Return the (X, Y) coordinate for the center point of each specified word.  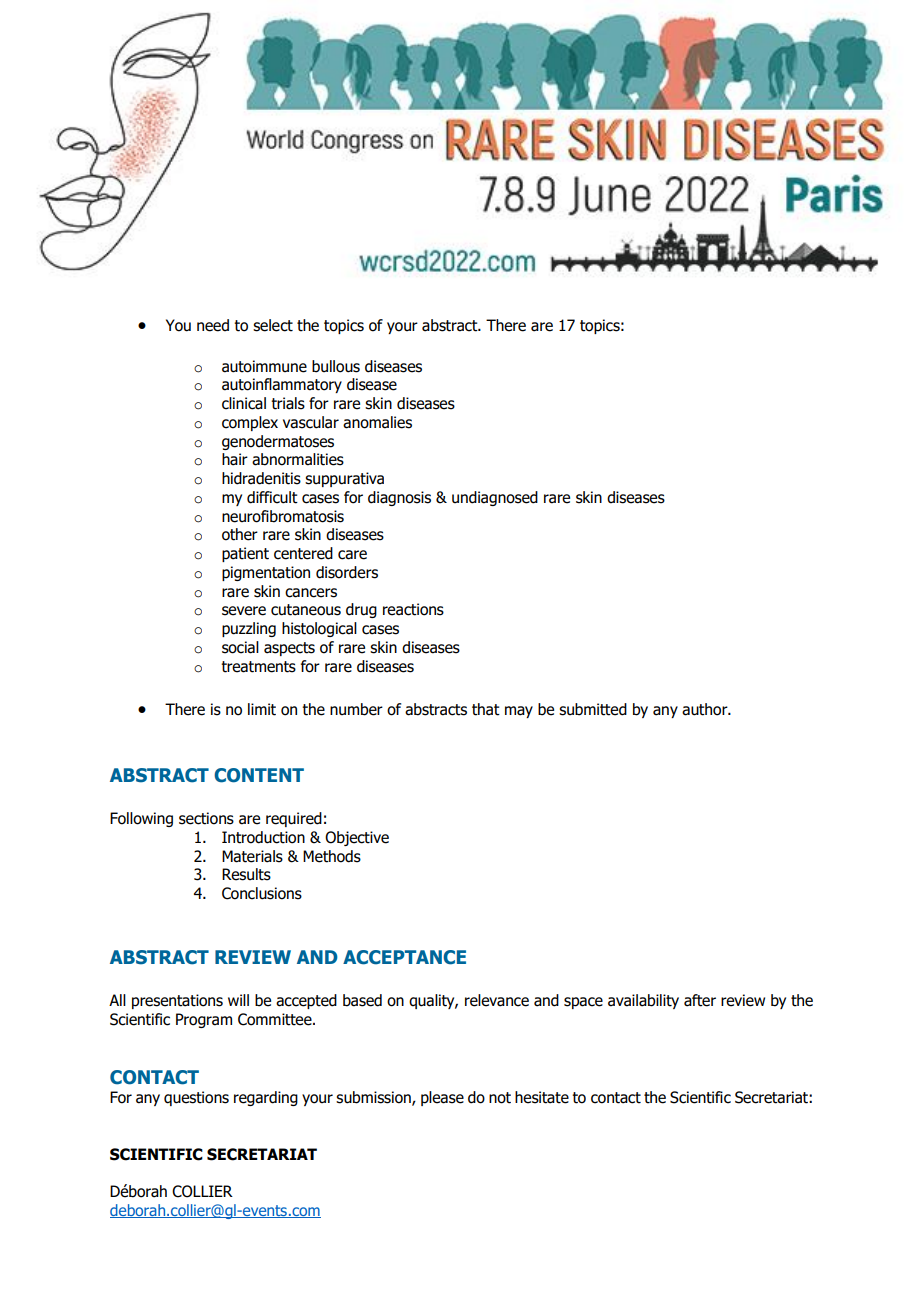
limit (262, 709)
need (213, 325)
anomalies (377, 422)
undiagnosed (495, 498)
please (442, 1098)
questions (196, 1098)
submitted (593, 709)
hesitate (542, 1097)
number (356, 709)
